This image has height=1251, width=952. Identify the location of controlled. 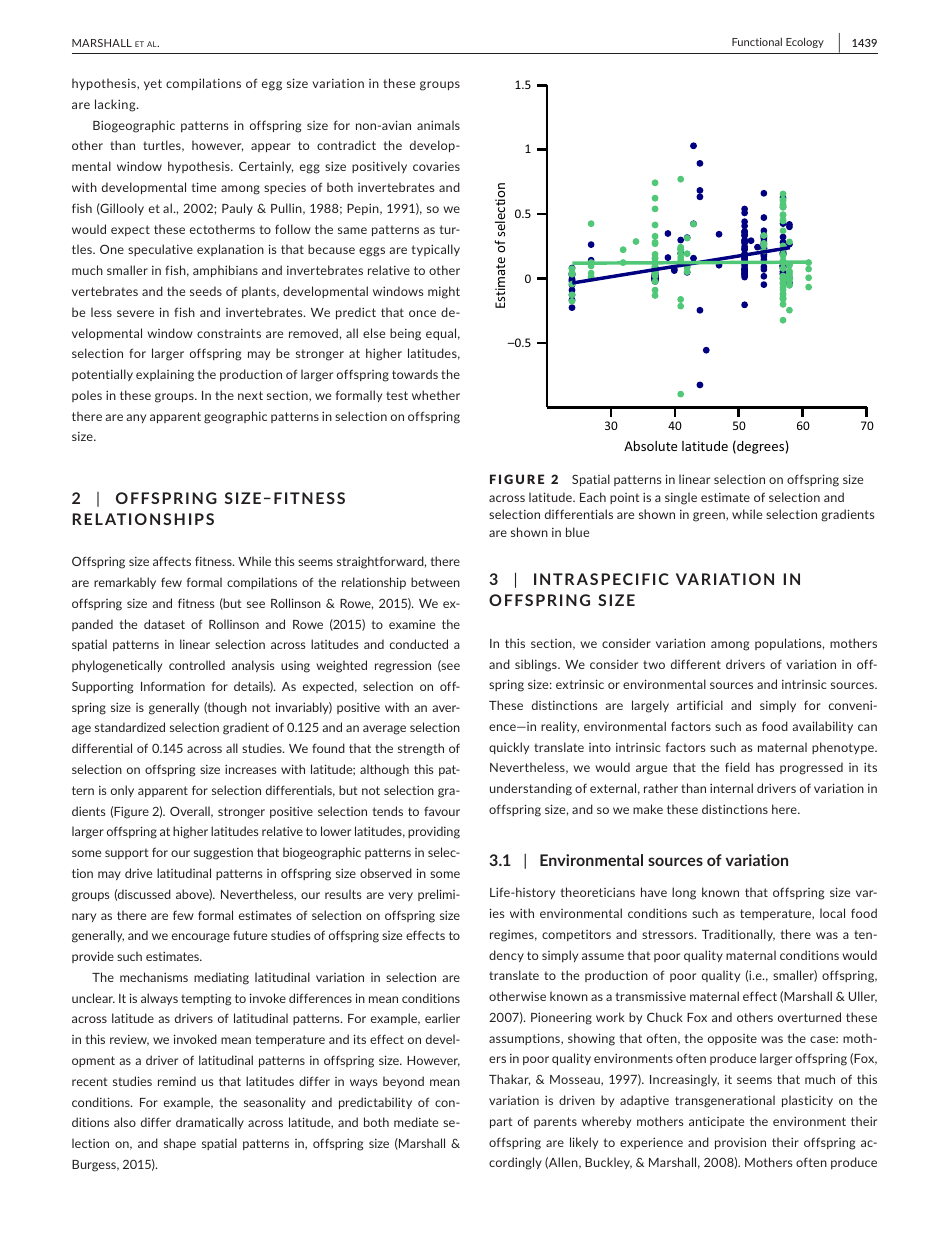
(197, 665).
